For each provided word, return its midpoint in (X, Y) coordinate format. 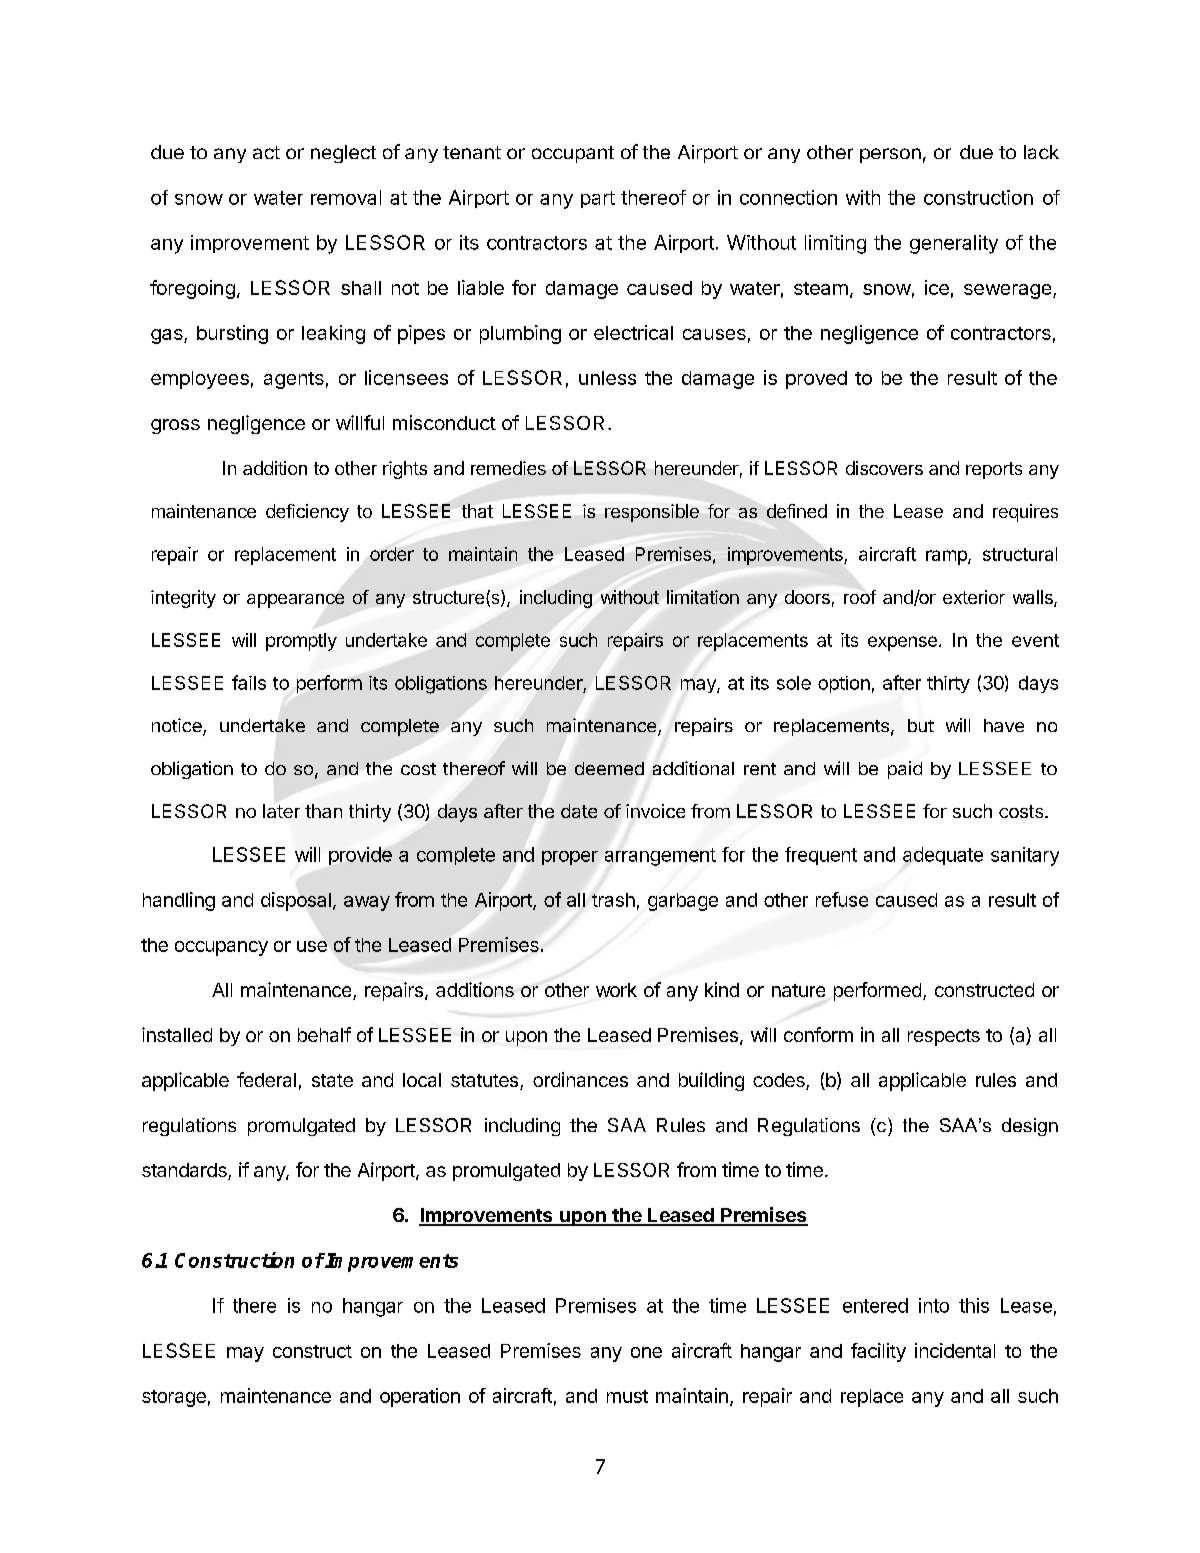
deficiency (307, 513)
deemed (609, 768)
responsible (652, 513)
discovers (884, 468)
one (646, 1352)
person (890, 155)
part (598, 199)
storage (174, 1398)
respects (944, 1037)
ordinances (580, 1079)
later (281, 811)
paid (905, 770)
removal (346, 197)
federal (266, 1079)
